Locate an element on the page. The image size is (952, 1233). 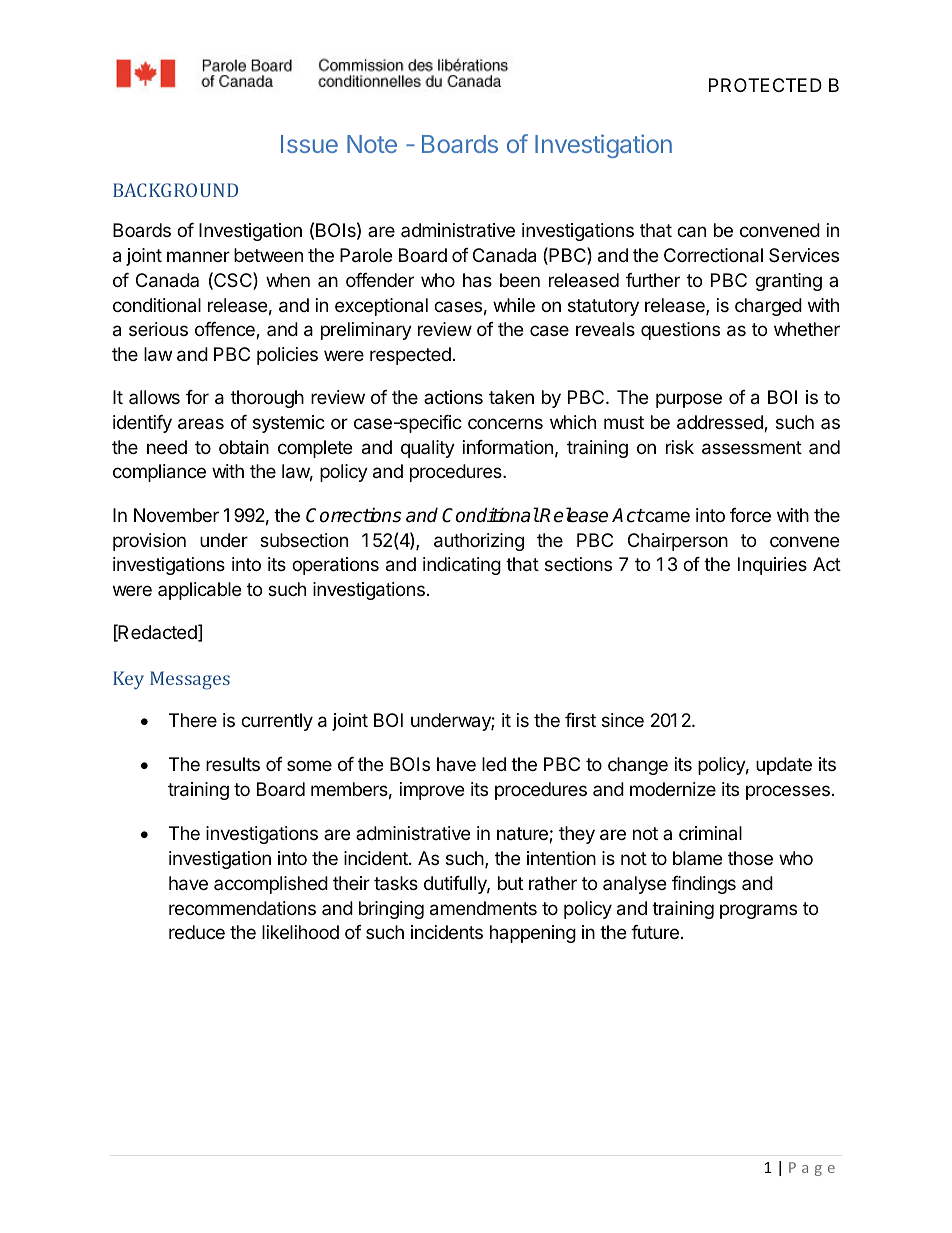
Note is located at coordinates (372, 144).
